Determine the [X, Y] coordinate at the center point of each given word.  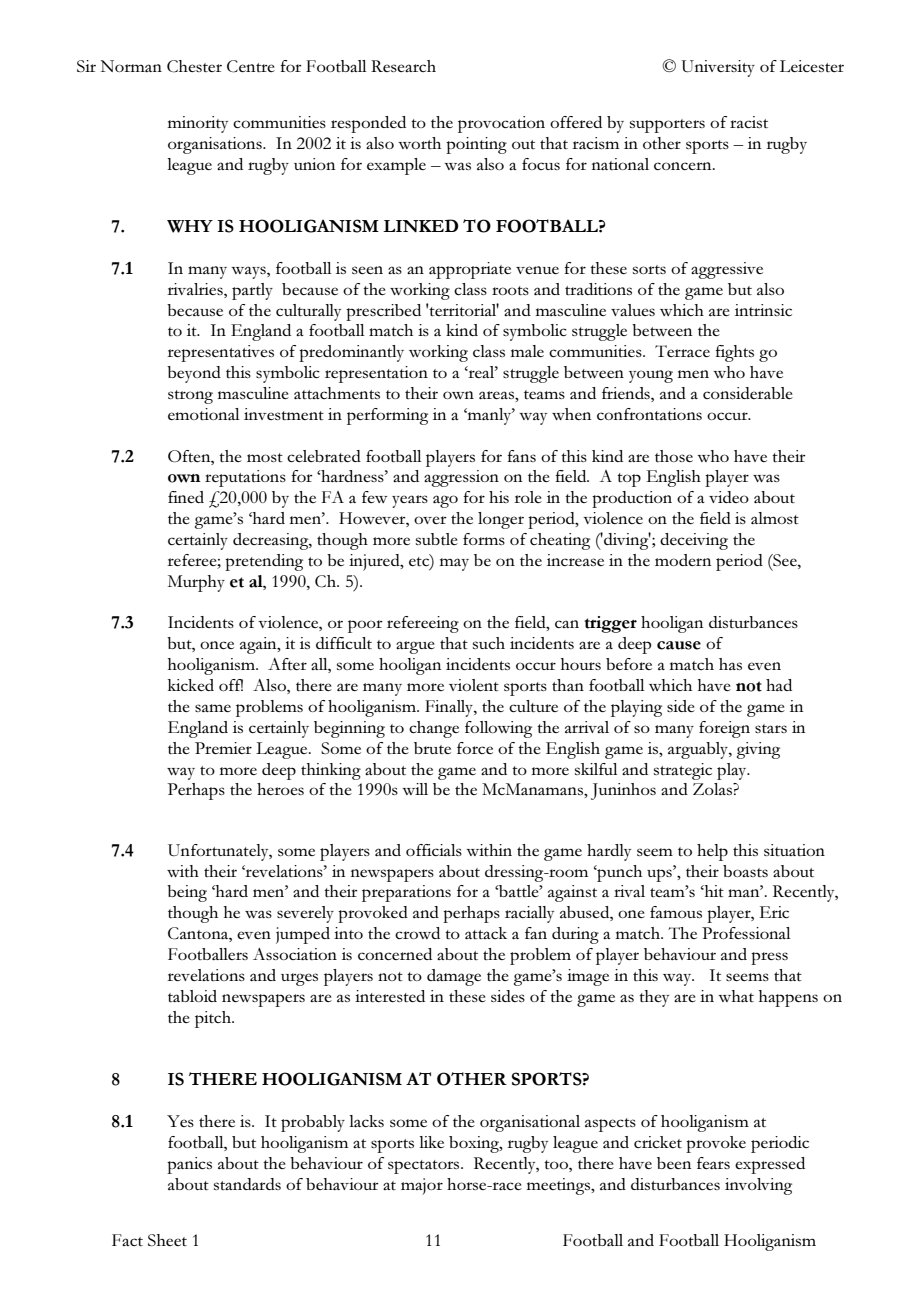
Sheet [167, 1240]
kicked [191, 685]
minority [198, 124]
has [730, 664]
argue [415, 647]
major [422, 1186]
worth [419, 143]
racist [749, 122]
